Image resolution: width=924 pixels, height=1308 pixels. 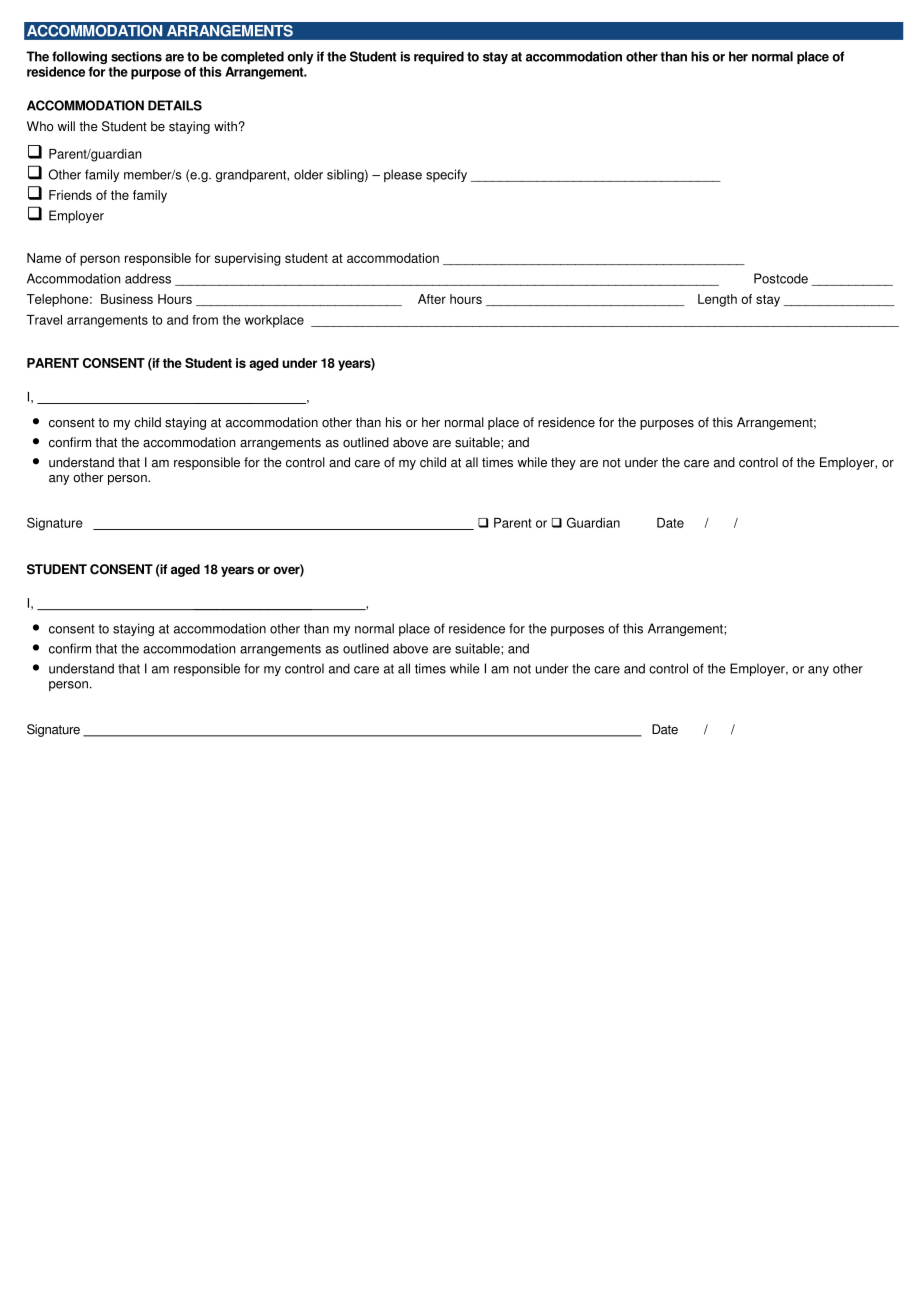 I want to click on sections, so click(x=136, y=56).
